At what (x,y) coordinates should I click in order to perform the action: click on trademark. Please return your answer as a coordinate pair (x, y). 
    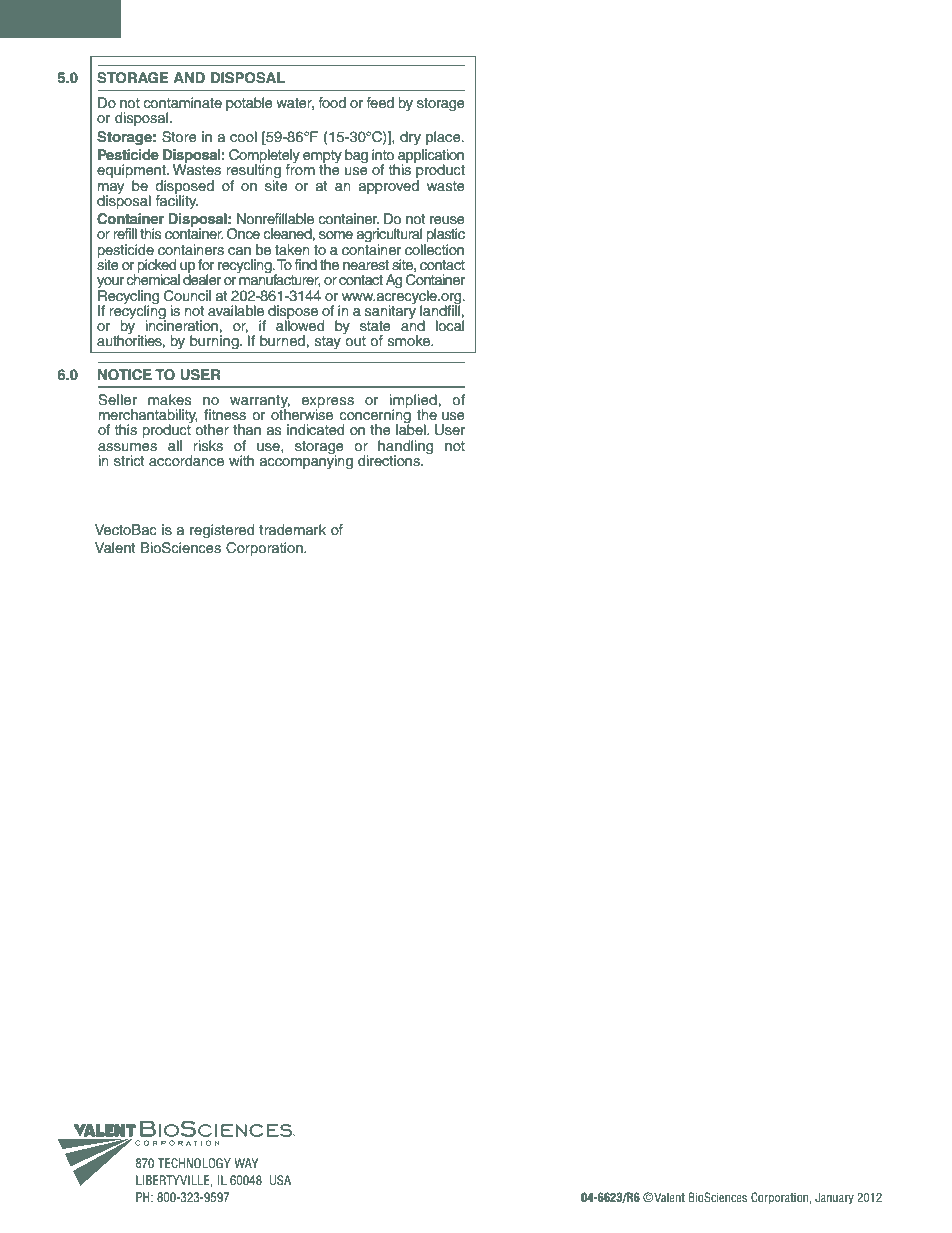
    Looking at the image, I should click on (292, 529).
